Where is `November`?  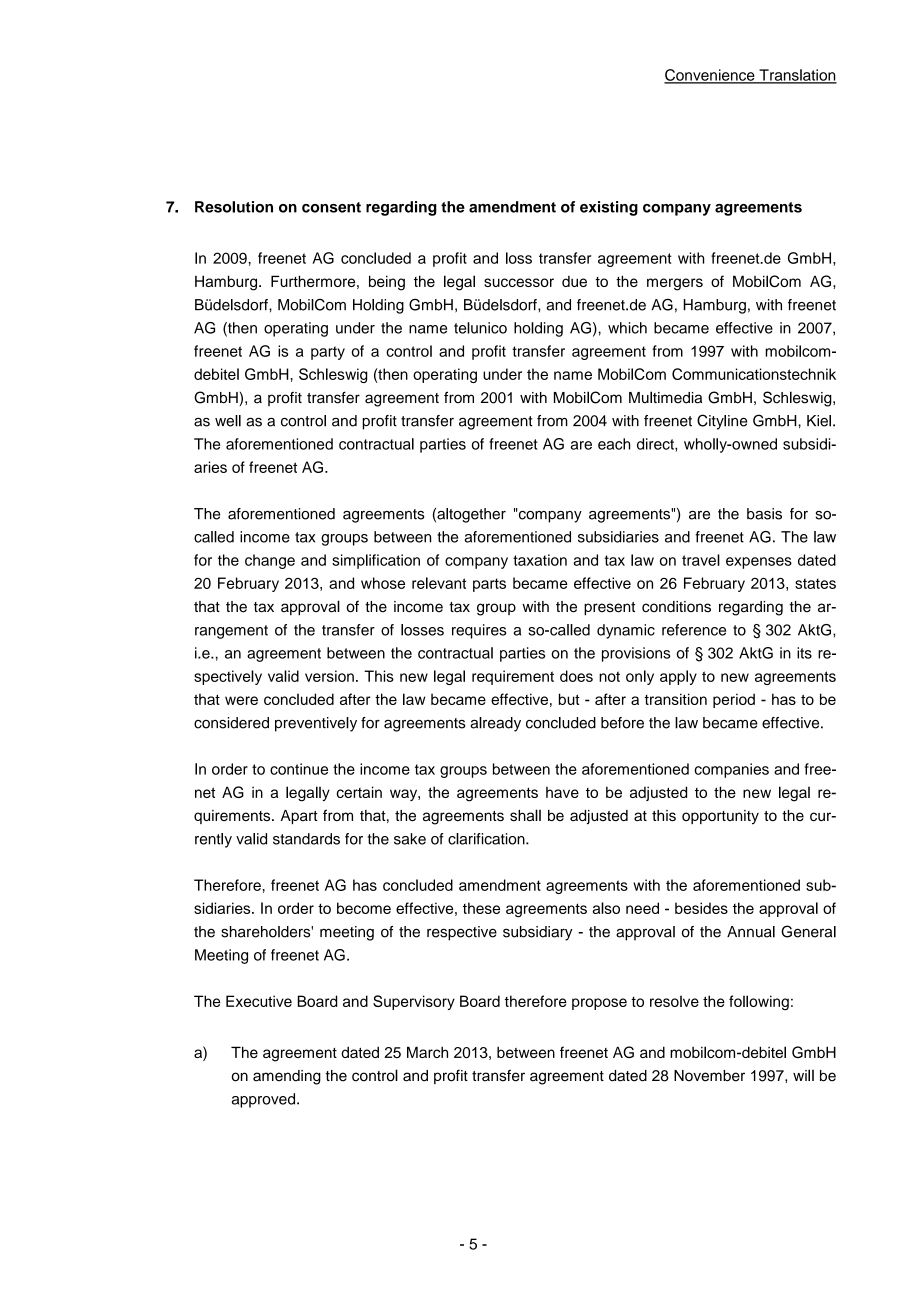 November is located at coordinates (709, 1076).
